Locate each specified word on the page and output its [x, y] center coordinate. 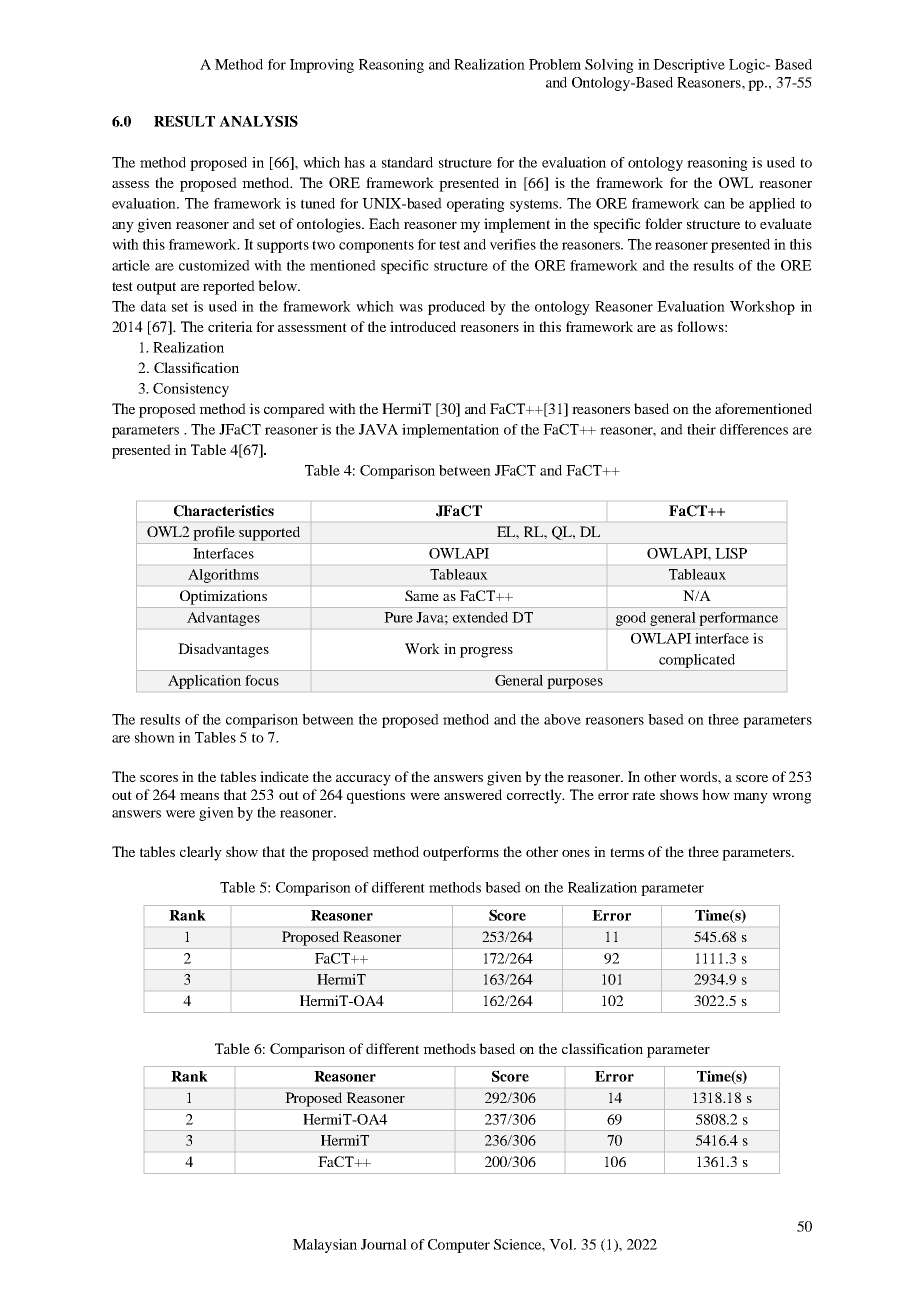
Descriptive [689, 66]
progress [486, 652]
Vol [562, 1244]
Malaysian [325, 1246]
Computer [459, 1246]
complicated [697, 661]
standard [407, 162]
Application [204, 682]
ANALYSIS [258, 121]
